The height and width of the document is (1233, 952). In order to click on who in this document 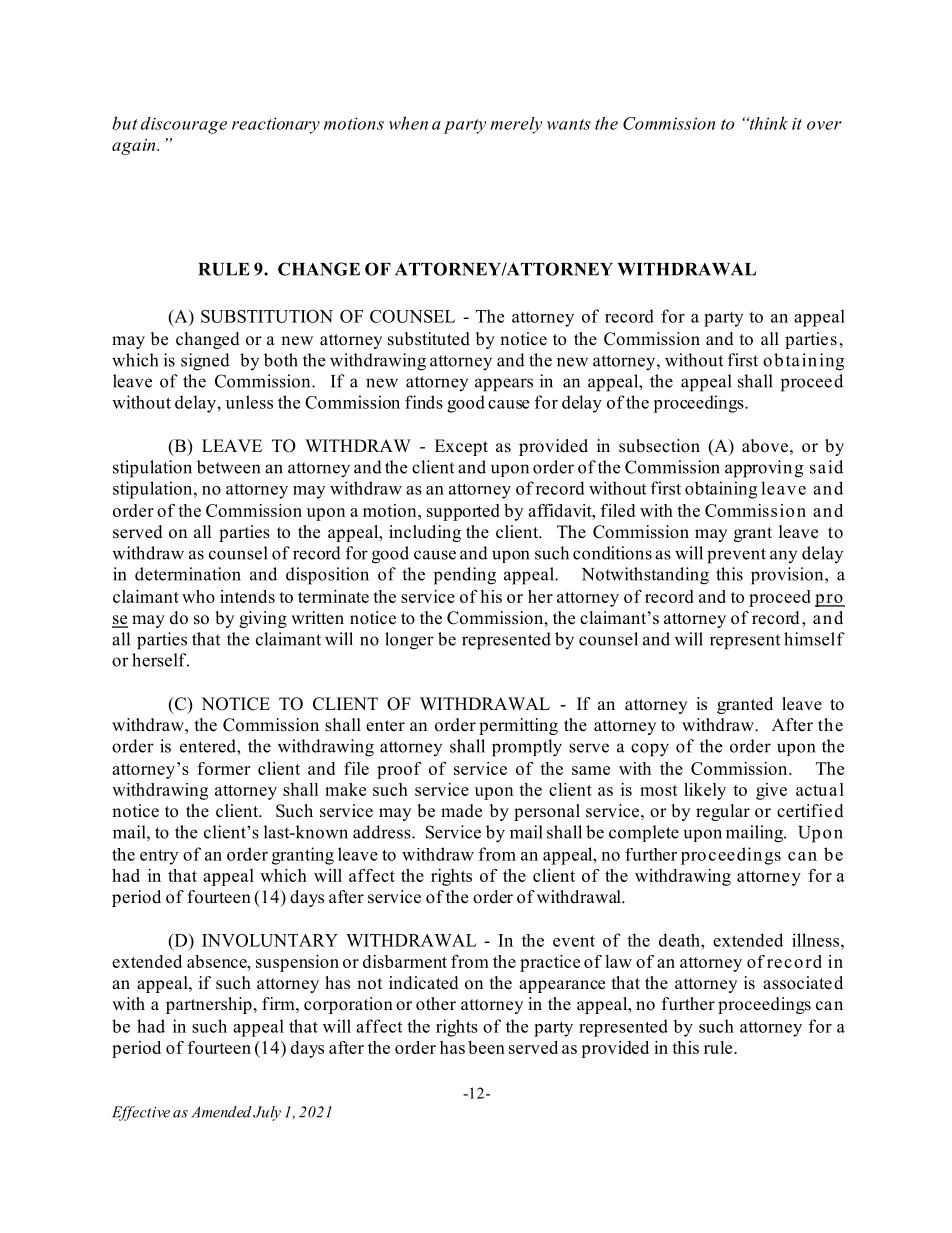, I will do `click(198, 596)`.
